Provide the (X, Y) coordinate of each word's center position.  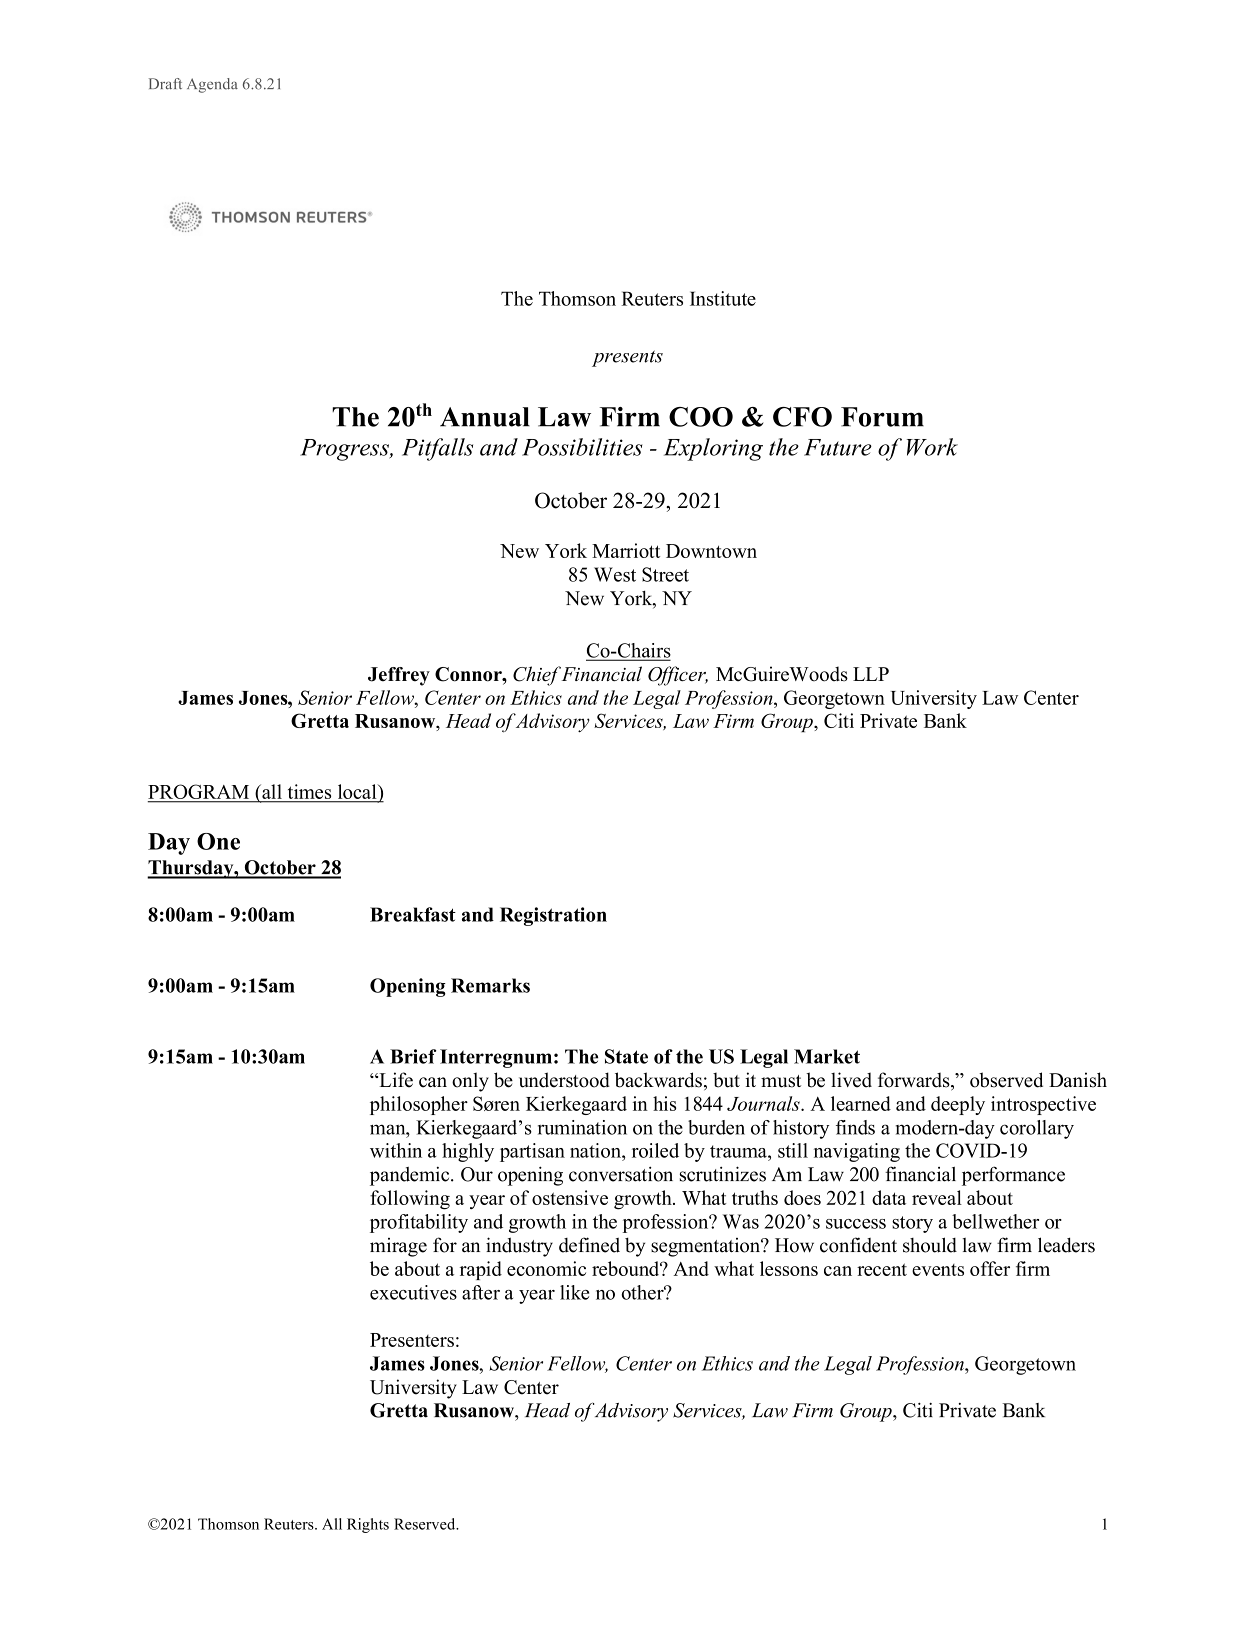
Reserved (426, 1524)
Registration (553, 916)
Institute (723, 298)
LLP (871, 674)
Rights (368, 1525)
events (938, 1270)
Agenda (212, 85)
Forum (882, 417)
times (309, 791)
